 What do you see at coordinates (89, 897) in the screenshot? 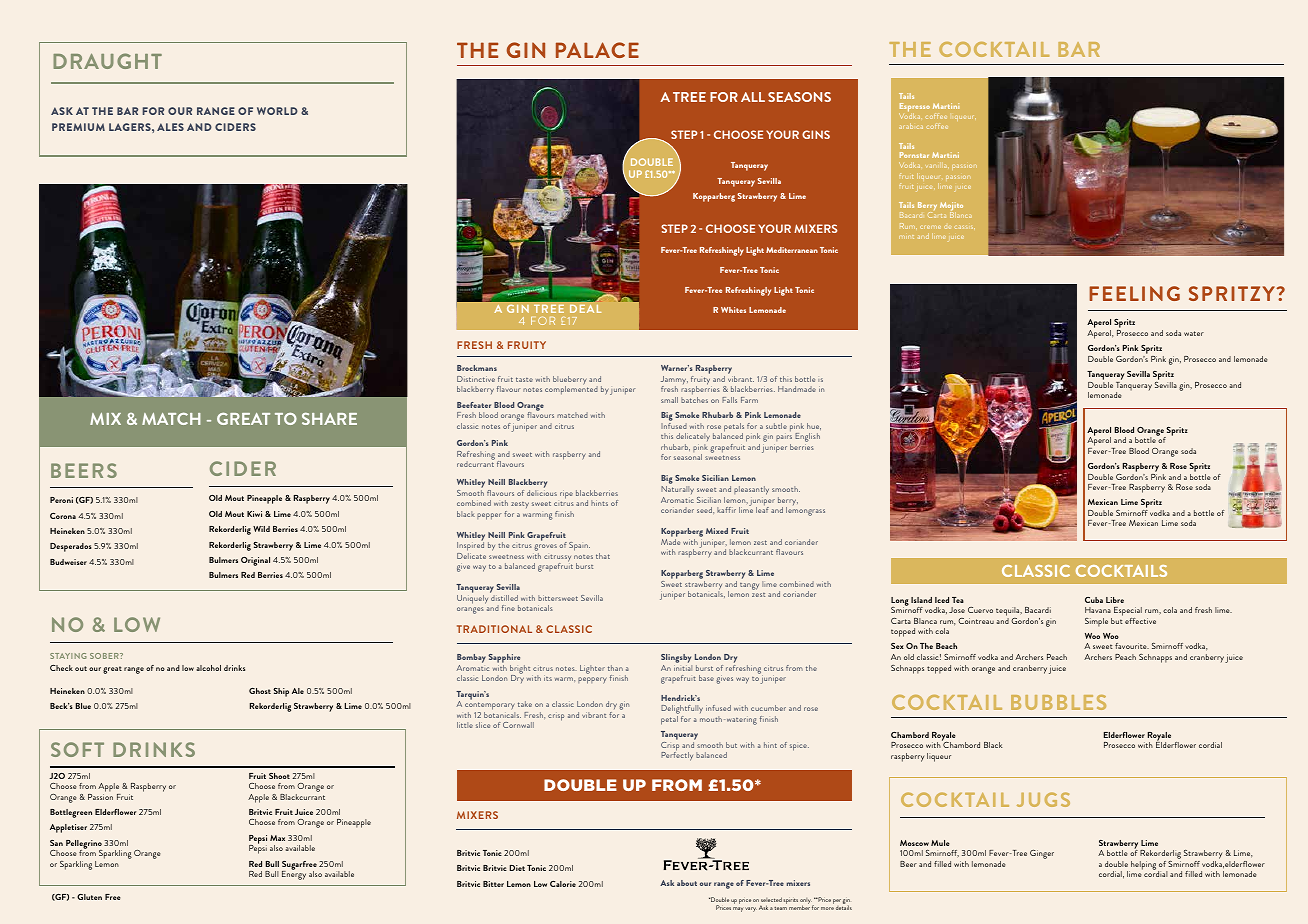
I see `Gluten` at bounding box center [89, 897].
